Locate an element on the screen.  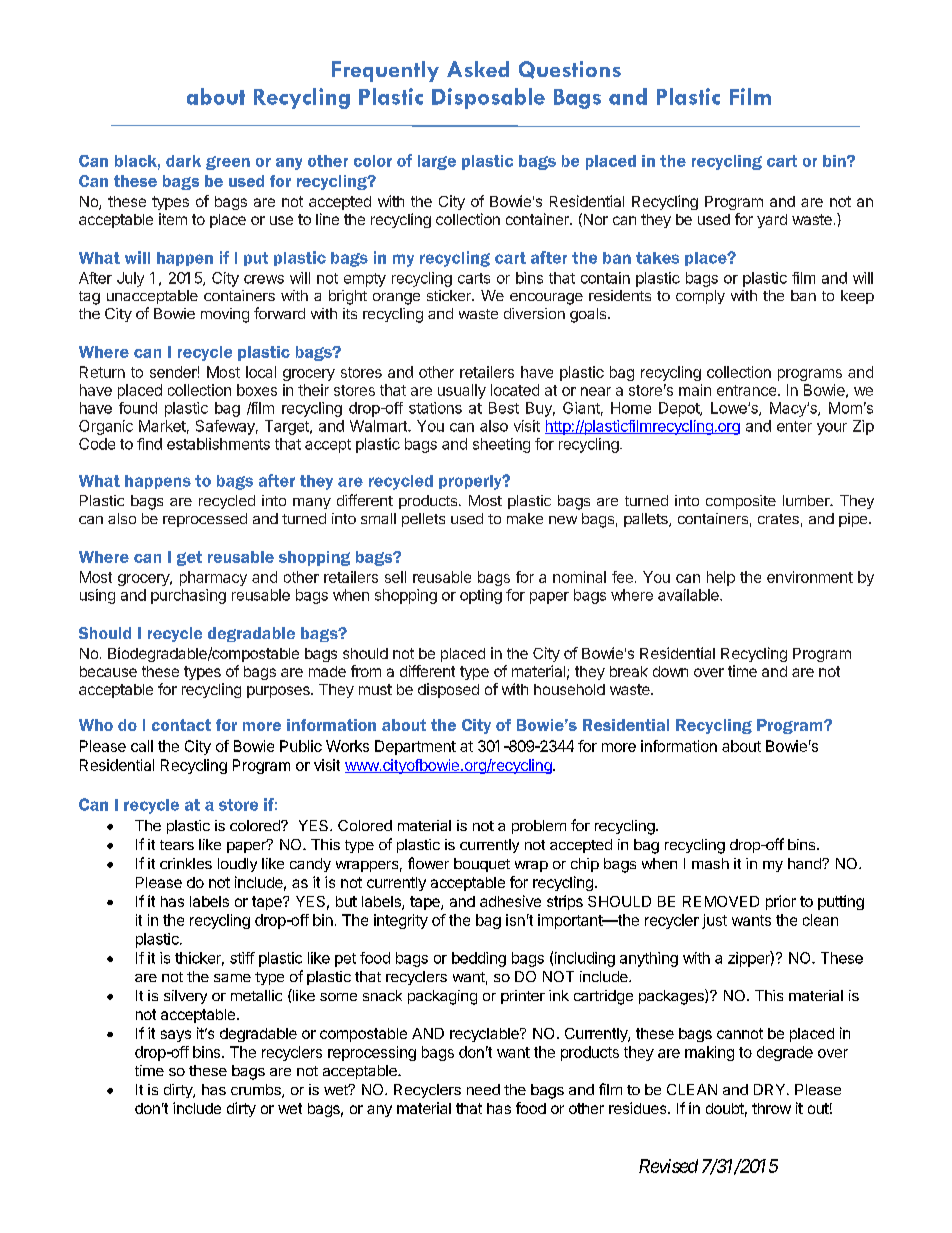
bedding is located at coordinates (479, 959).
